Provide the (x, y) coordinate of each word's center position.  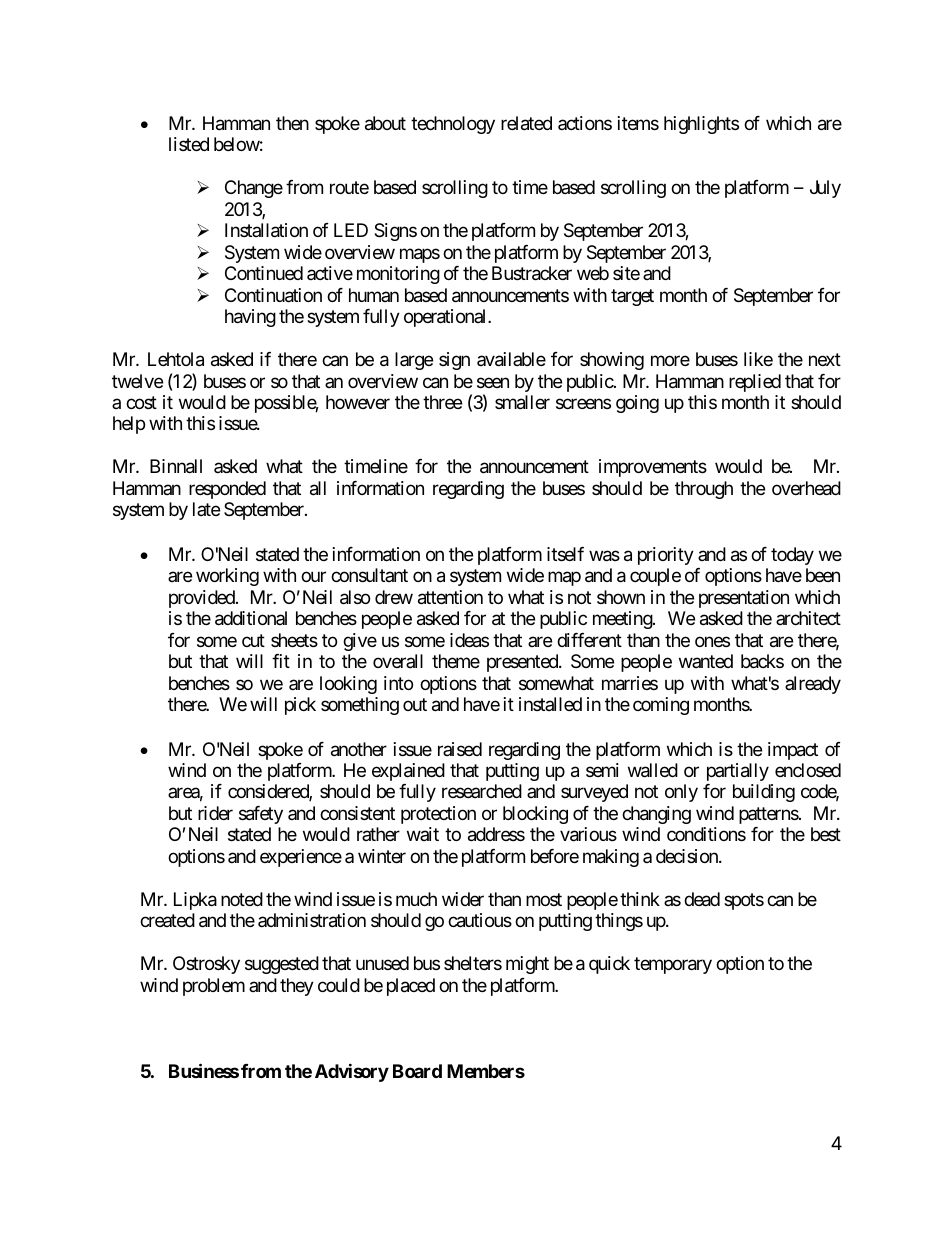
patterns (769, 815)
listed (189, 144)
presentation (744, 599)
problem (214, 987)
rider (215, 813)
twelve (137, 381)
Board (417, 1071)
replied (755, 383)
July (825, 189)
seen (493, 382)
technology (453, 125)
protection (438, 815)
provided (203, 599)
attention (450, 597)
